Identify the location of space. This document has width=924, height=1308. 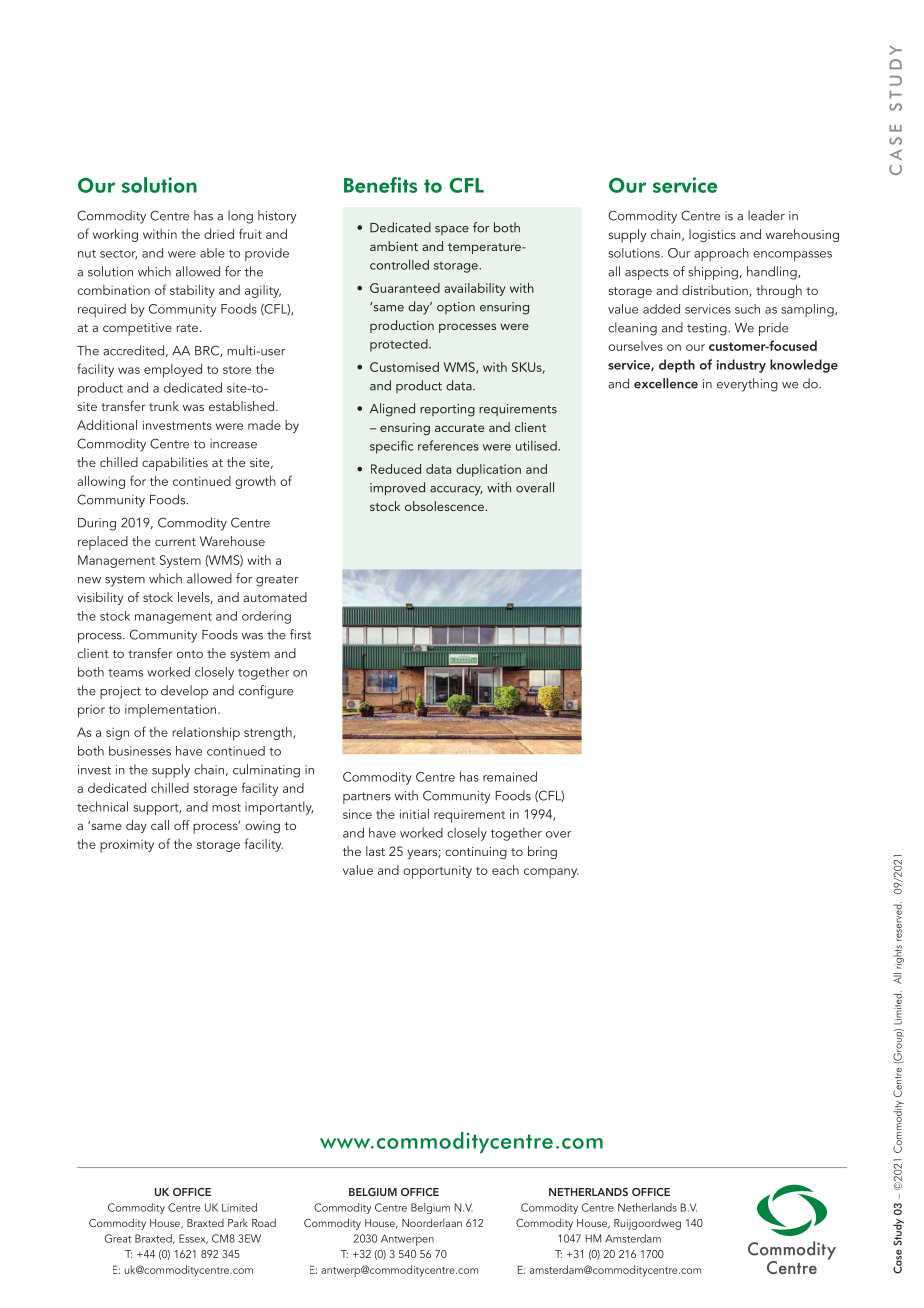
(452, 230).
